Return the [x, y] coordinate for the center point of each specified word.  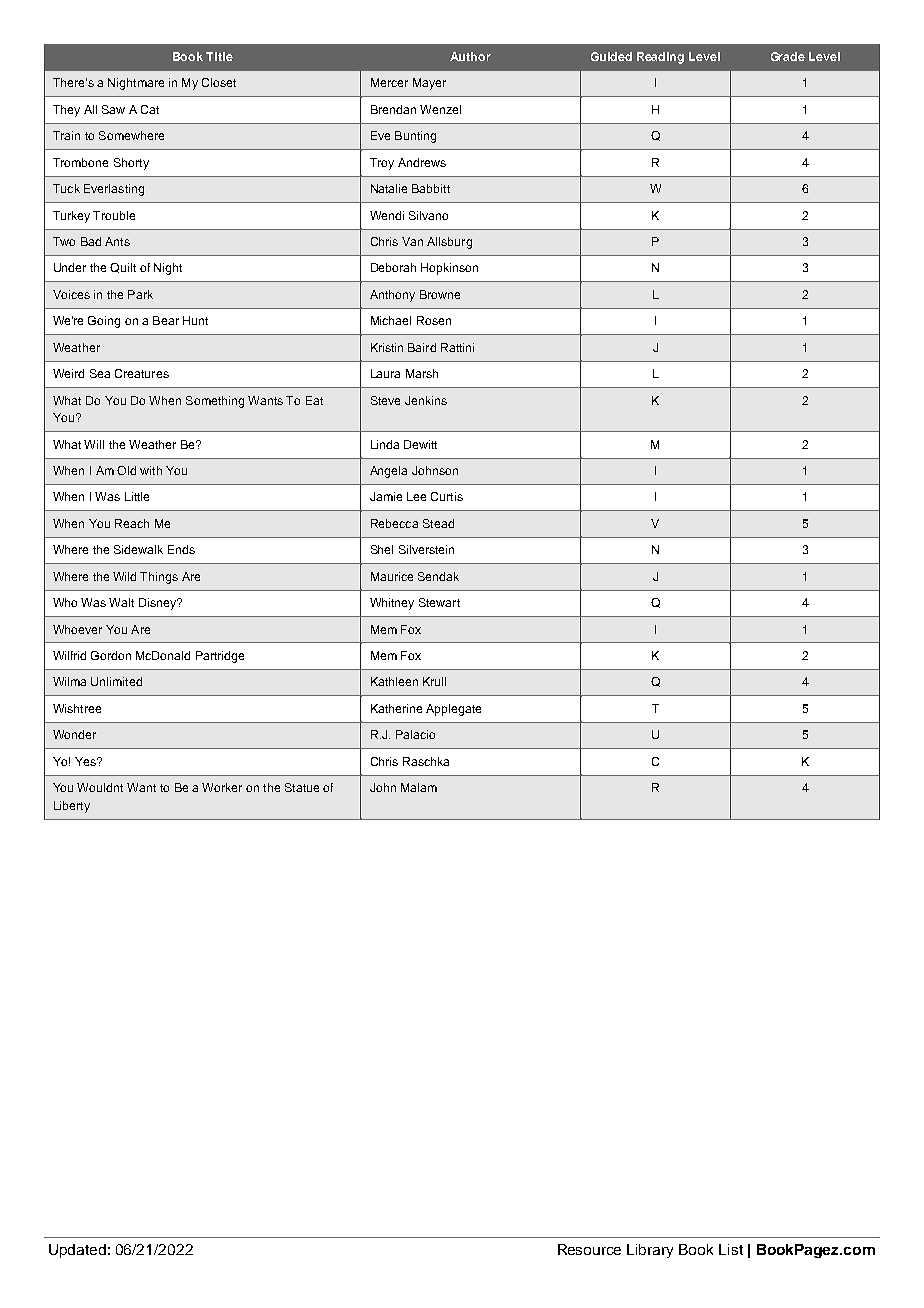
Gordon [111, 655]
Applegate [453, 710]
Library [650, 1251]
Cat [150, 109]
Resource [589, 1249]
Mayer [429, 84]
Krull [434, 681]
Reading [660, 58]
